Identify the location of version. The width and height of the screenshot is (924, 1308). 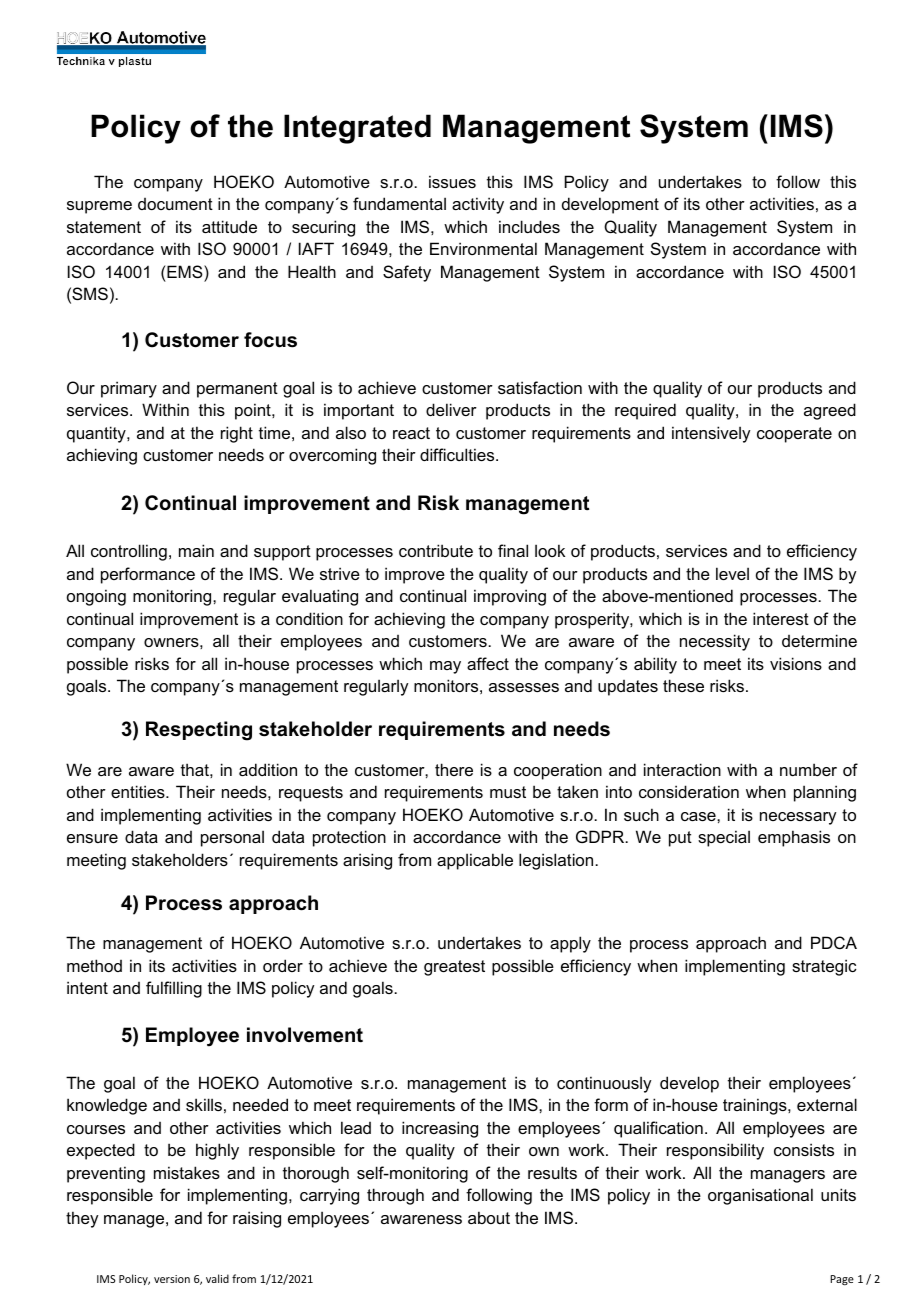
(172, 1279).
